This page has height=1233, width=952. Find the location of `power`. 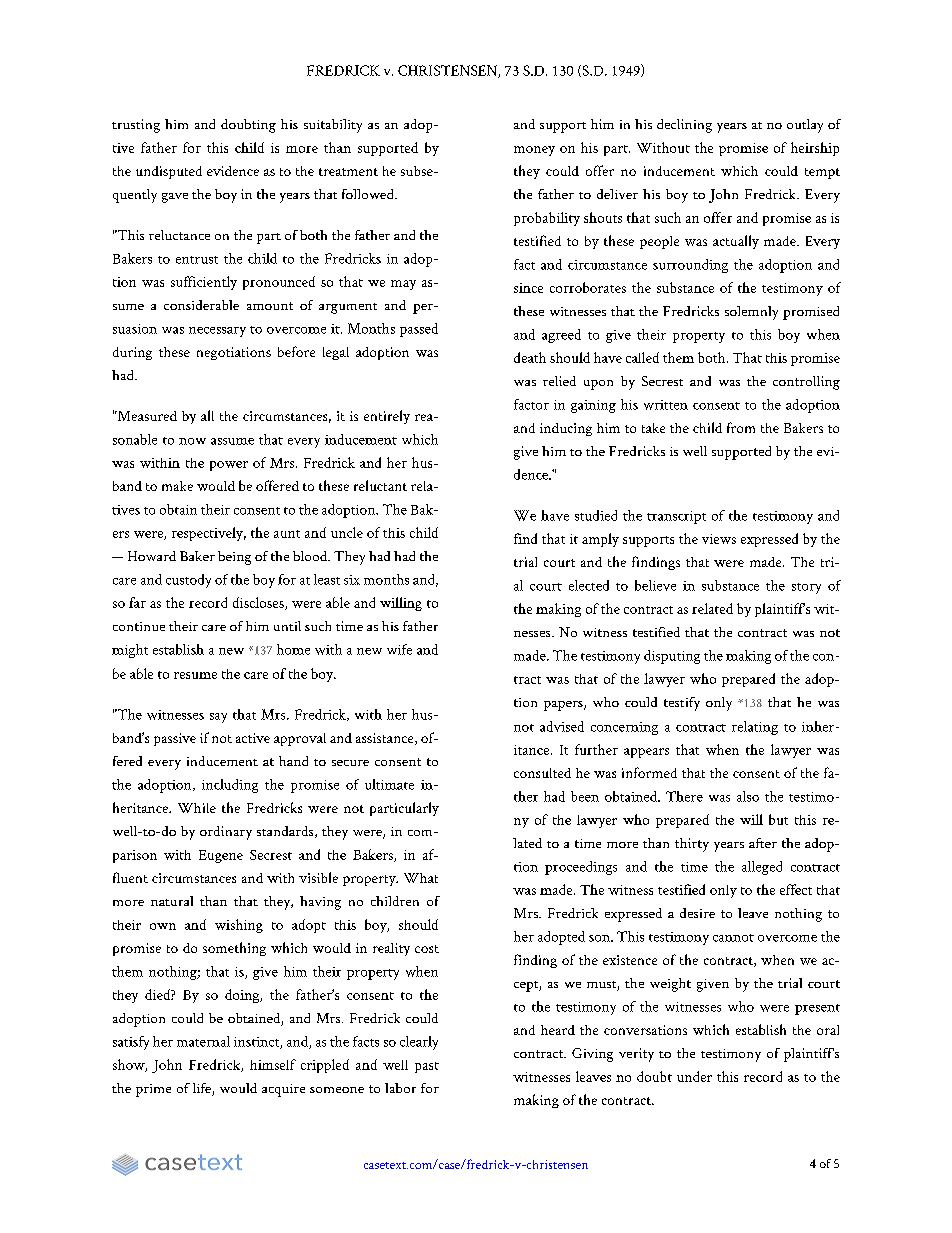

power is located at coordinates (229, 466).
